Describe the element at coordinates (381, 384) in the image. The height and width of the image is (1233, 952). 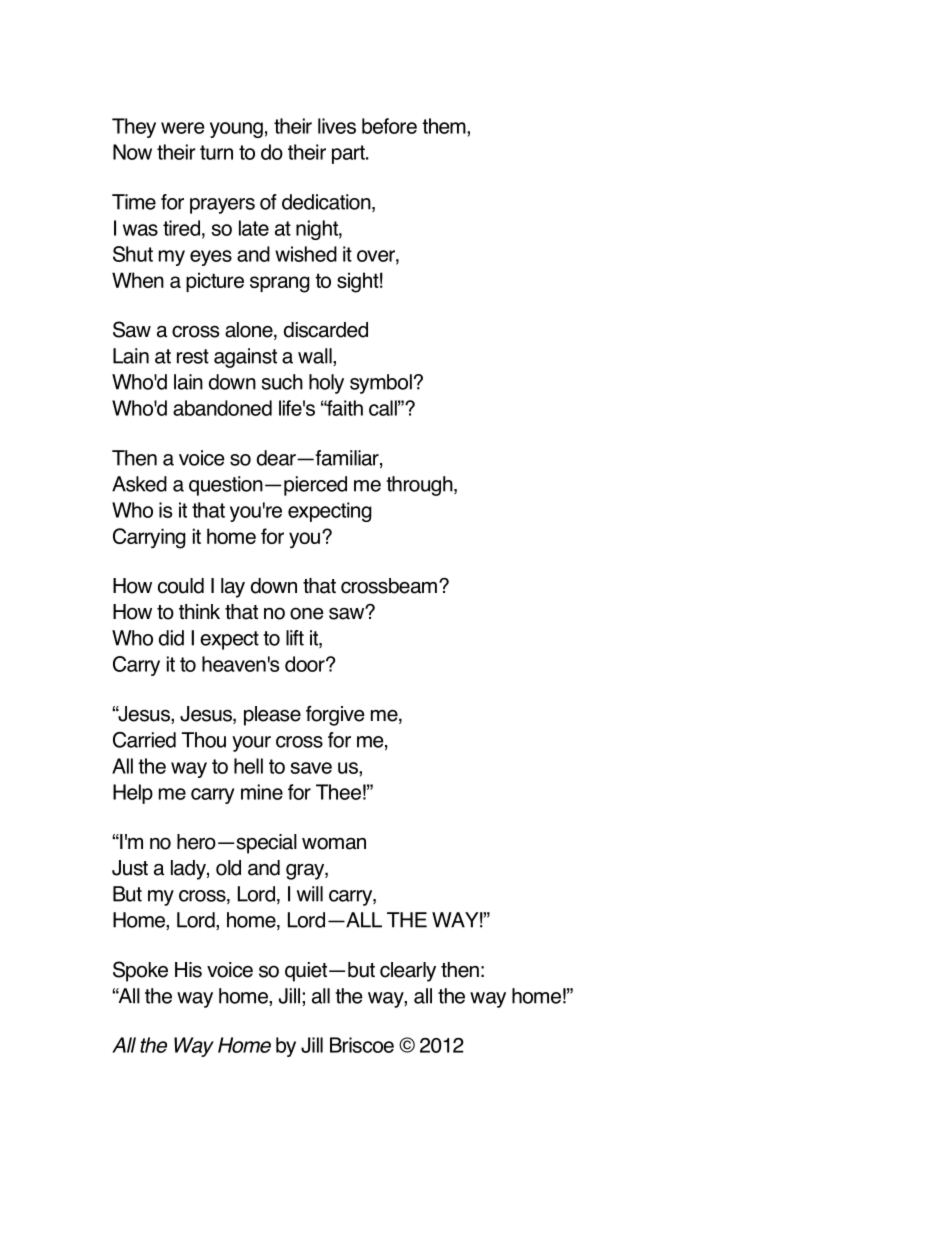
I see `symbol` at that location.
